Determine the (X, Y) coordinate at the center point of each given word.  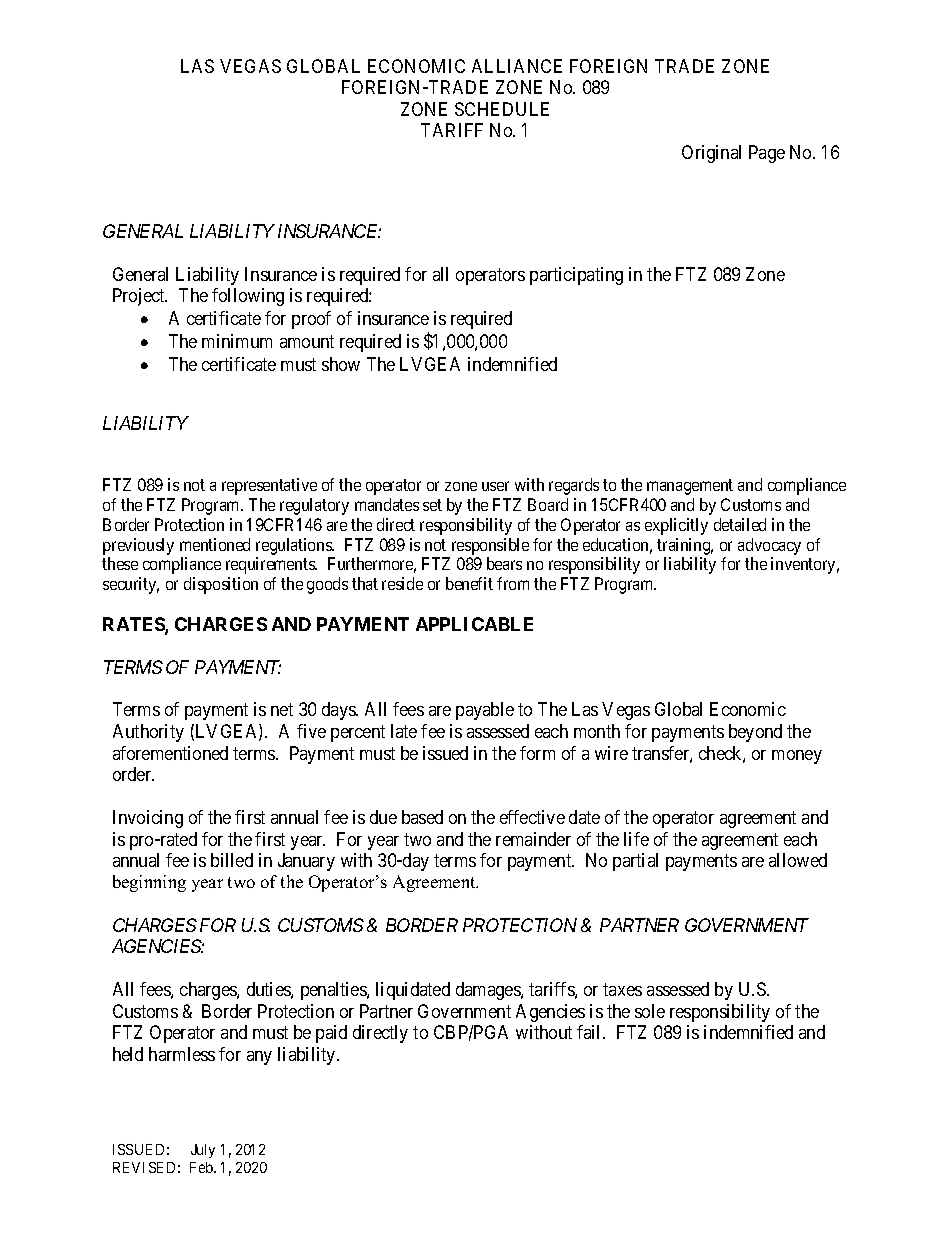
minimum (237, 341)
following (248, 297)
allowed (798, 860)
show (341, 364)
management (690, 487)
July (203, 1151)
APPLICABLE (474, 624)
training (685, 546)
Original (711, 154)
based (422, 817)
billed (232, 860)
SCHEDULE (502, 109)
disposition (221, 585)
